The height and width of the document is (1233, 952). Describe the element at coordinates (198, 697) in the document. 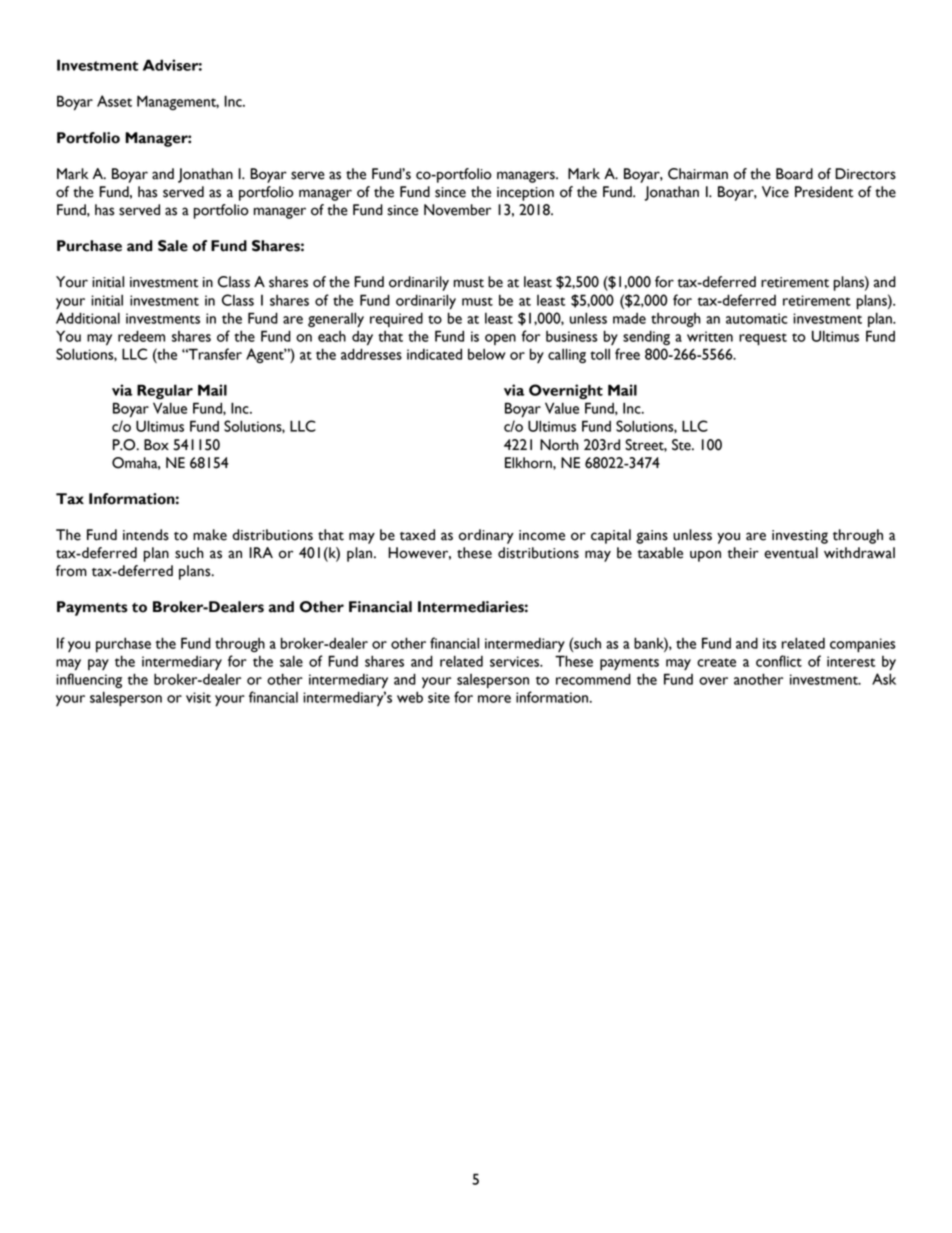

I see `visit` at that location.
